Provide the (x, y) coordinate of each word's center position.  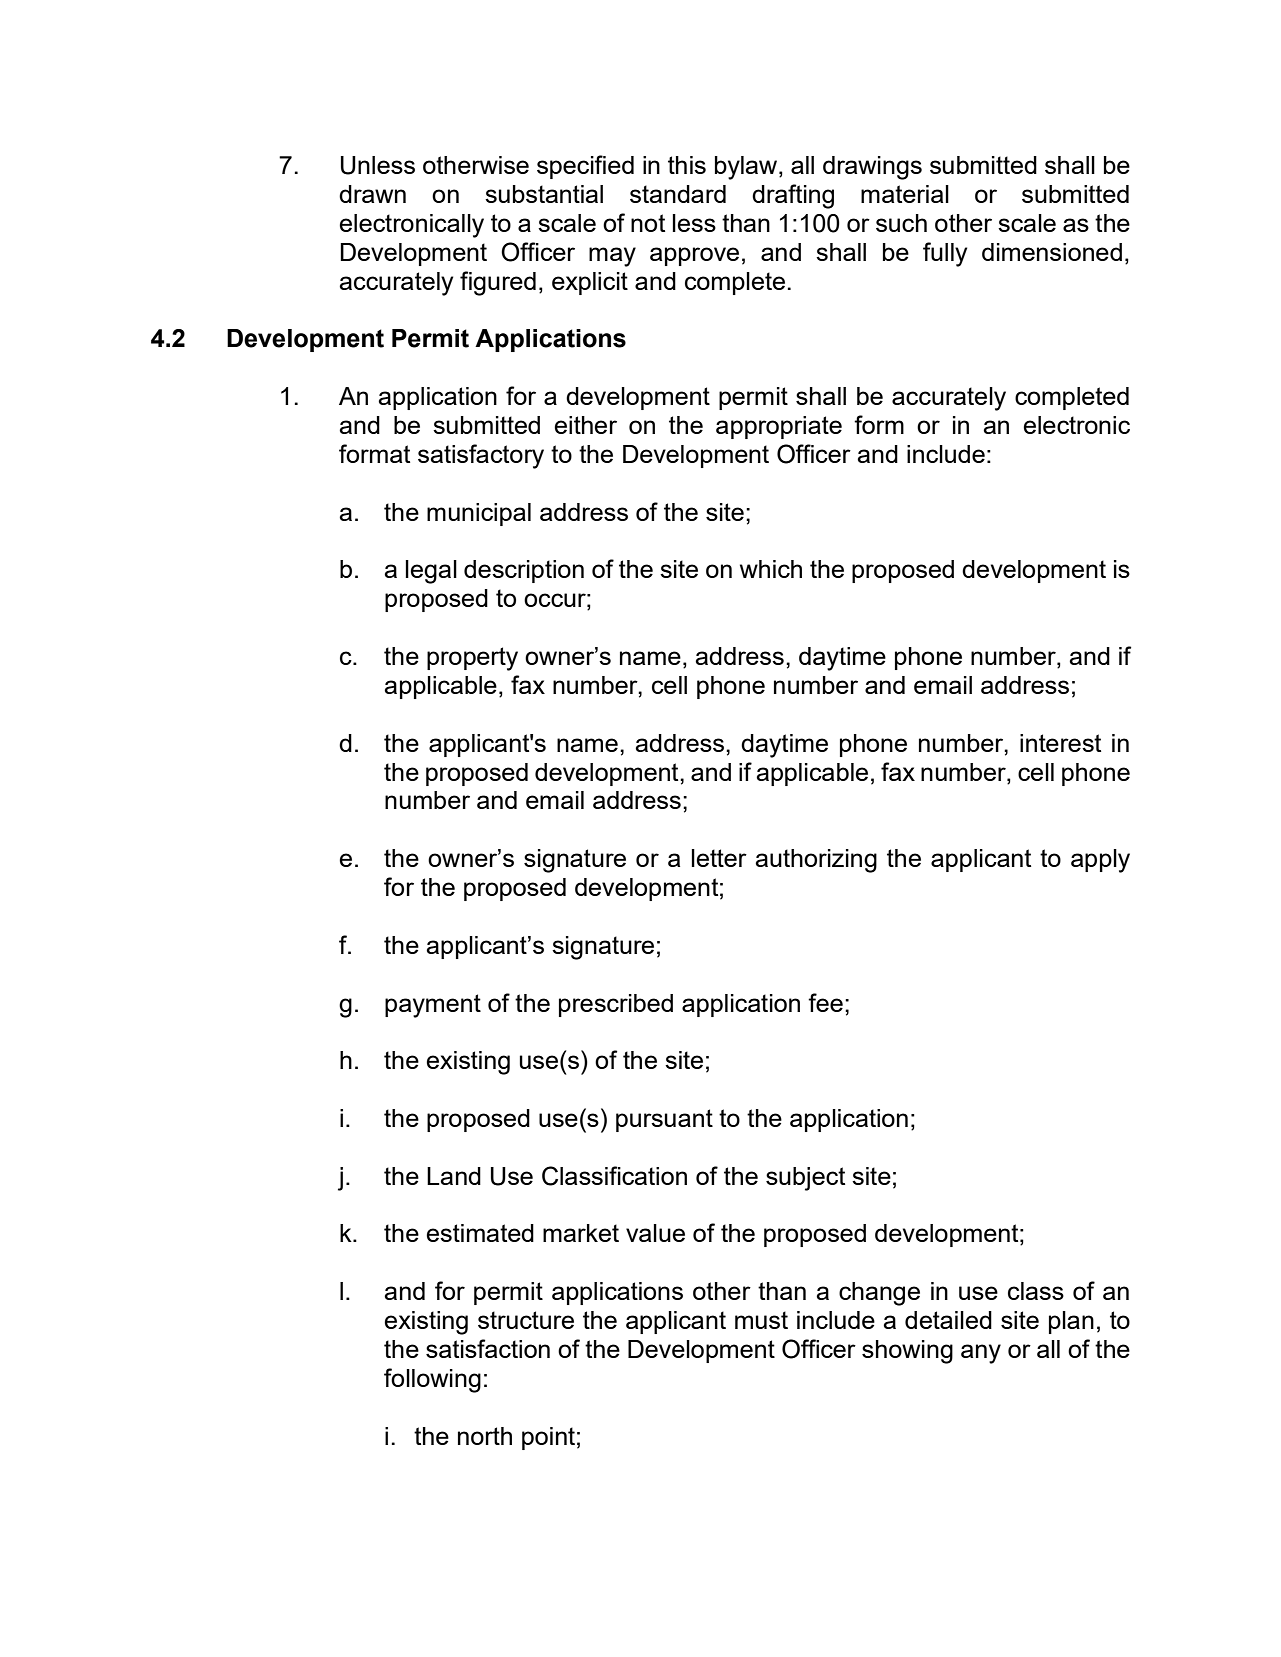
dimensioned (1052, 252)
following (432, 1380)
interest (1060, 743)
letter (719, 858)
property (472, 659)
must (761, 1320)
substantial (544, 194)
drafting (793, 196)
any (981, 1354)
